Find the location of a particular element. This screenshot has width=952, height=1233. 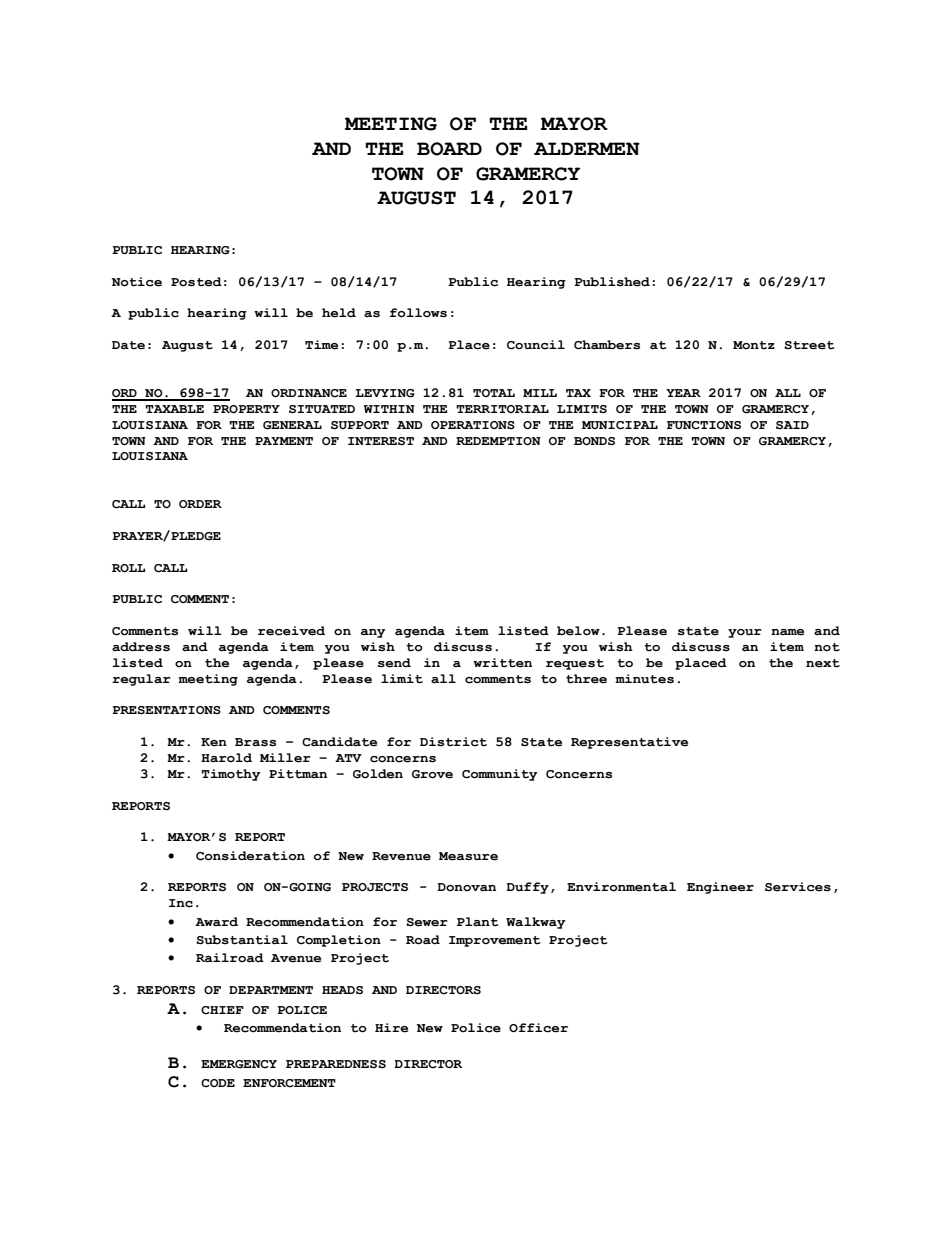

ALDERMEN is located at coordinates (587, 148).
